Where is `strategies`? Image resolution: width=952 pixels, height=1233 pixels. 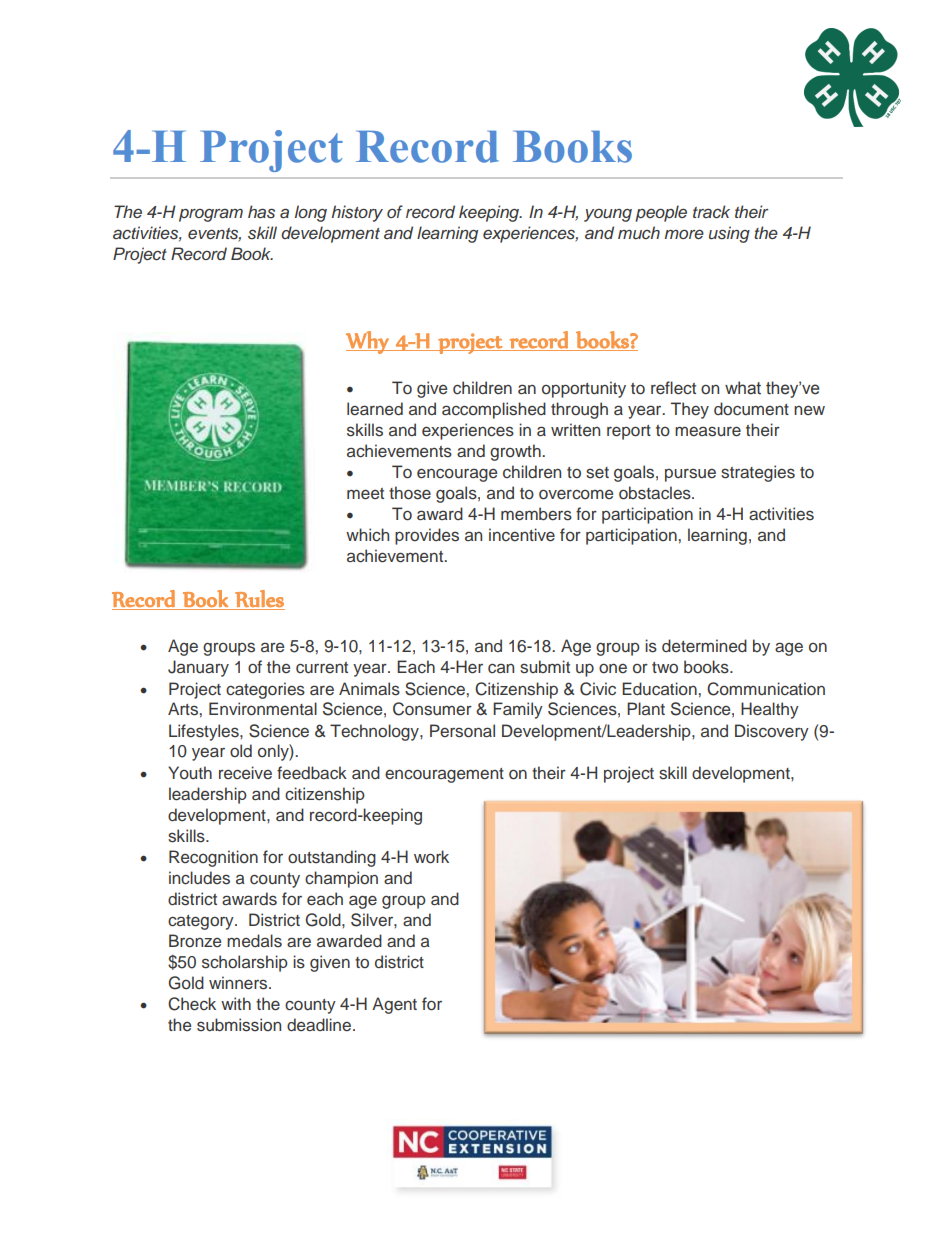
strategies is located at coordinates (758, 473).
